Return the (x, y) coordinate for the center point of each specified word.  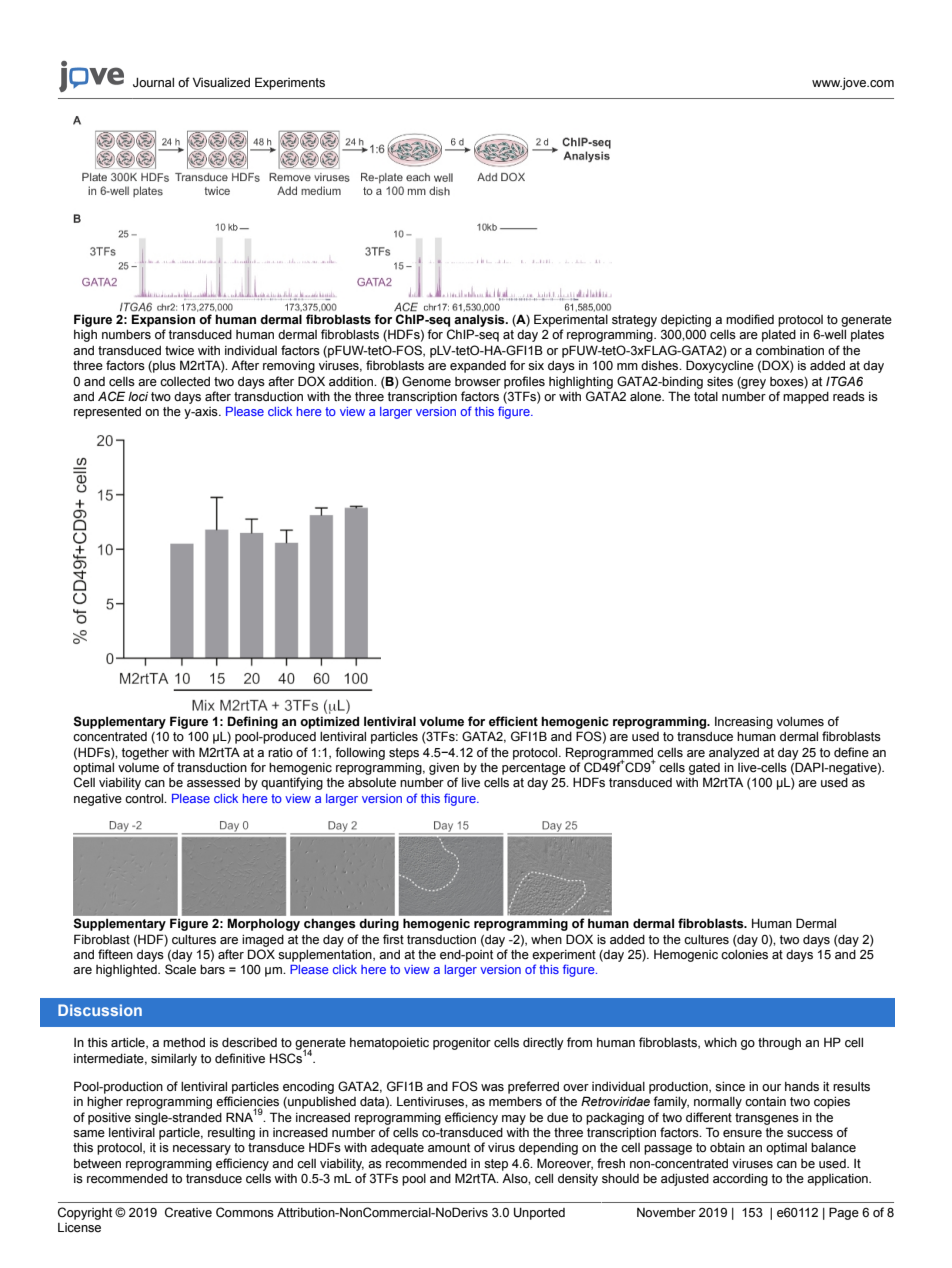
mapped (806, 398)
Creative (188, 1212)
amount (449, 1147)
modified (750, 319)
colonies (744, 955)
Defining (252, 722)
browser (478, 382)
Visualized (221, 82)
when (546, 940)
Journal (153, 82)
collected (185, 382)
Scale (180, 969)
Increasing (744, 723)
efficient (513, 721)
